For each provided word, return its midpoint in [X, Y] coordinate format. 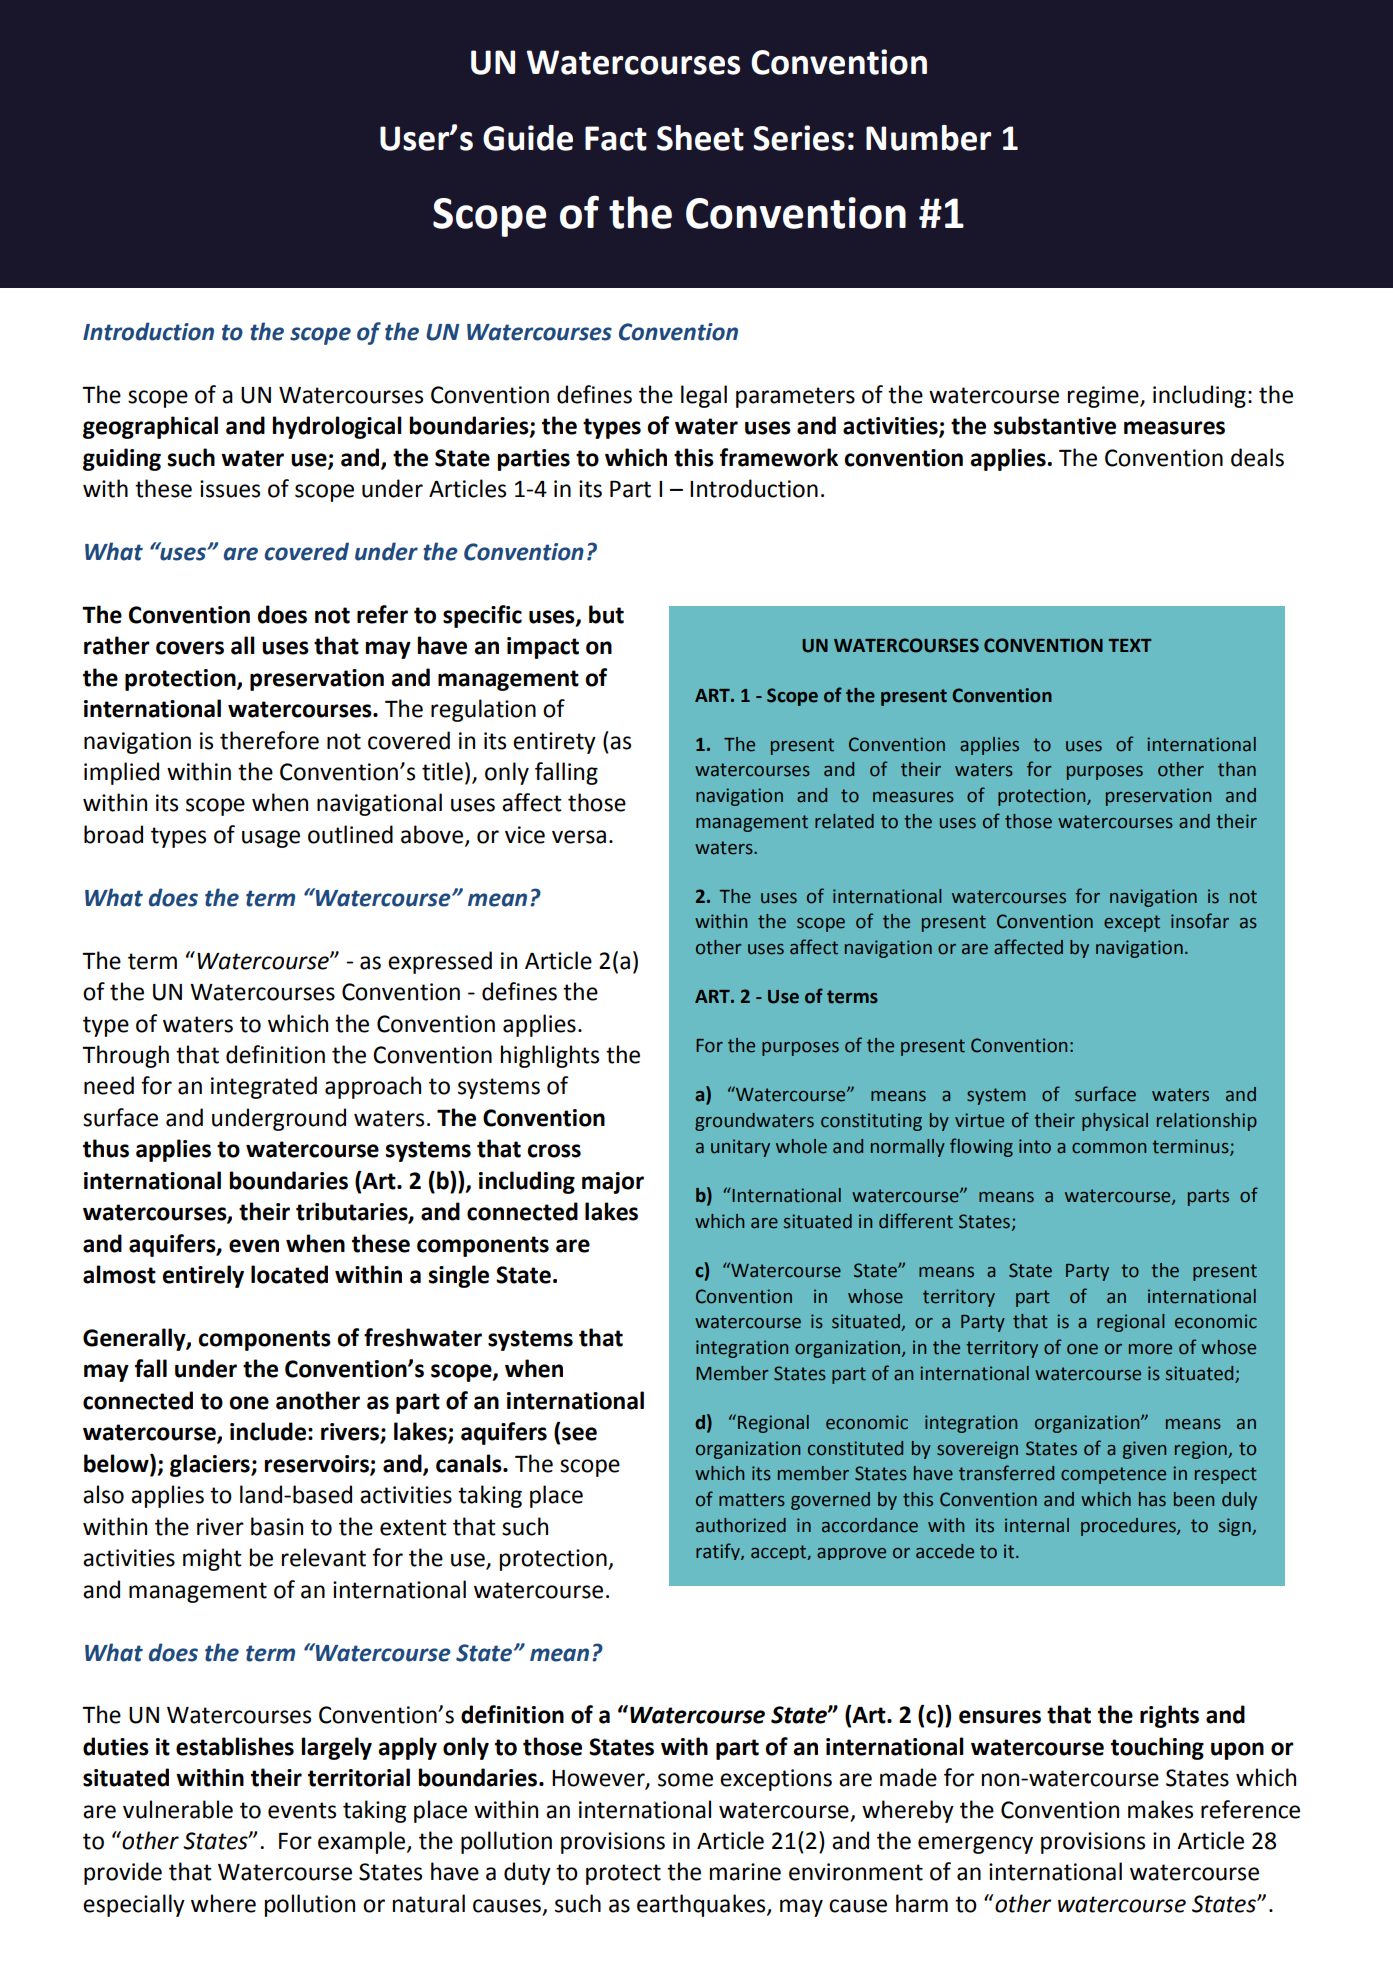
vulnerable [178, 1809]
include [268, 1431]
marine [745, 1872]
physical [1115, 1122]
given [1144, 1450]
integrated [264, 1087]
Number [928, 138]
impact [543, 648]
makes [1160, 1809]
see [579, 1434]
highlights [550, 1056]
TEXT [1129, 645]
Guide [528, 138]
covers [190, 648]
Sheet [700, 138]
